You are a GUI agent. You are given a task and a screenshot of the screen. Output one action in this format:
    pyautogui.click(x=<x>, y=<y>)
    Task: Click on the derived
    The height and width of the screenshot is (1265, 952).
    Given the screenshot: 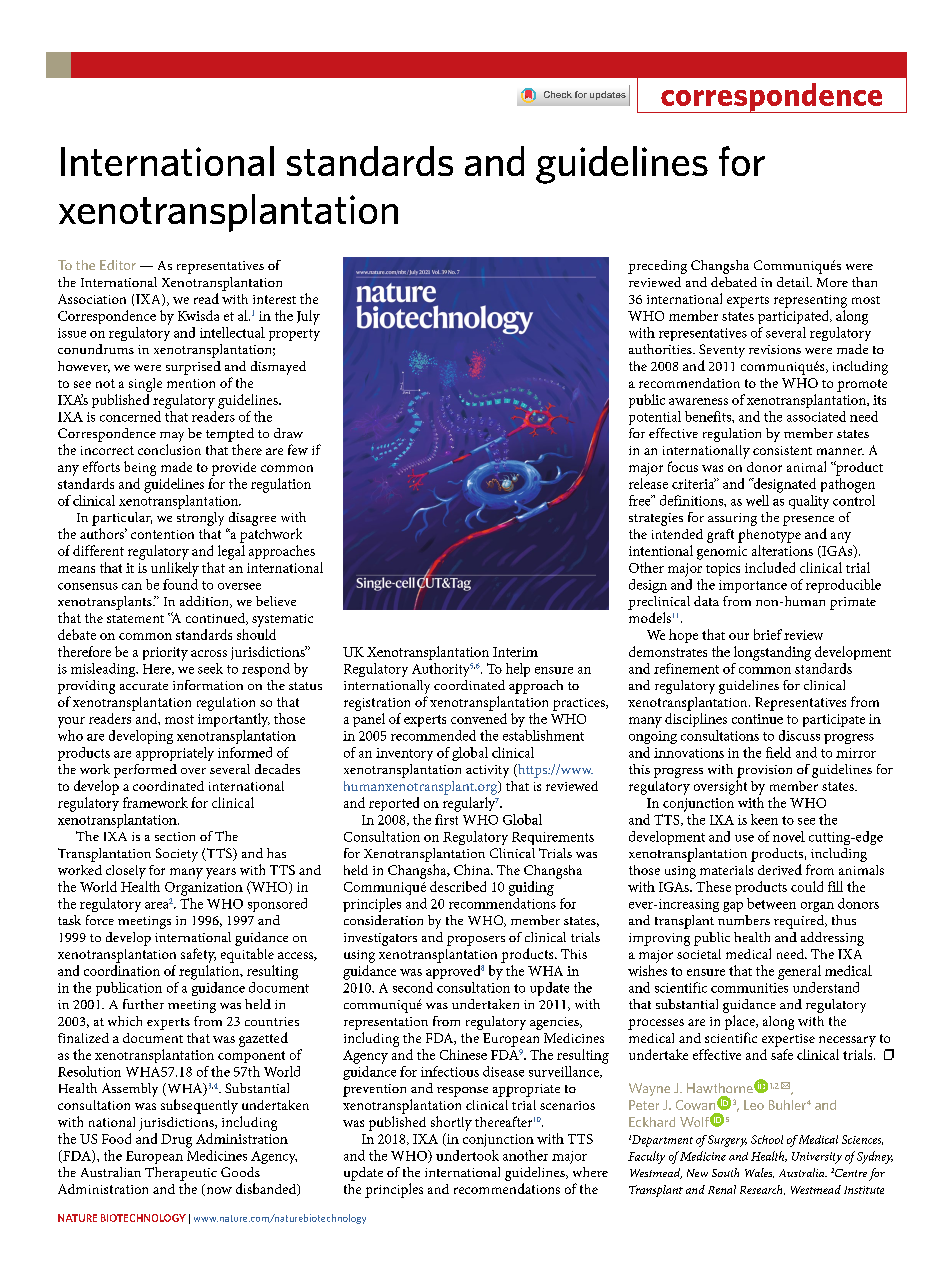 What is the action you would take?
    pyautogui.click(x=780, y=869)
